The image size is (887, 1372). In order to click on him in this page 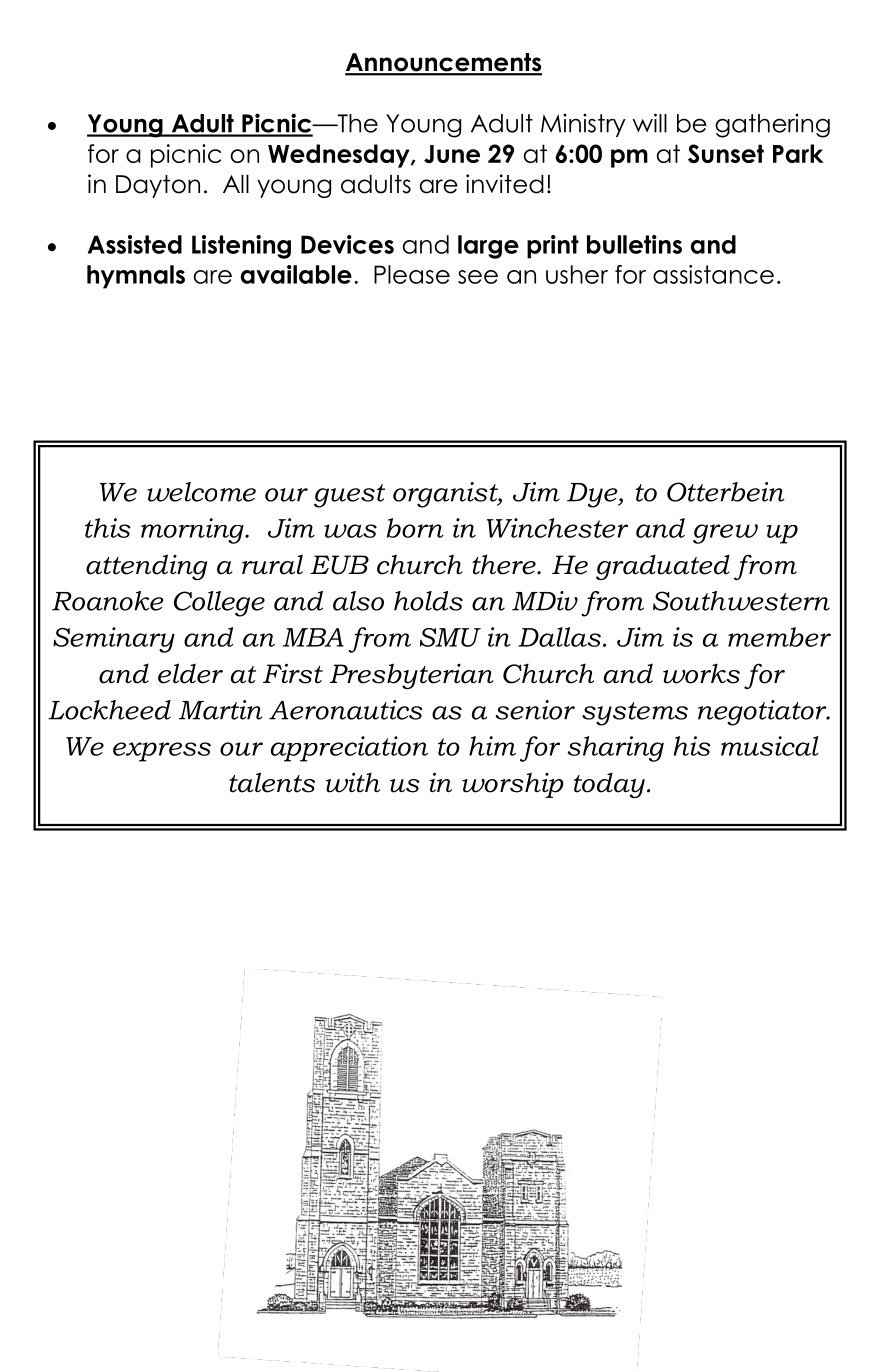, I will do `click(492, 746)`.
